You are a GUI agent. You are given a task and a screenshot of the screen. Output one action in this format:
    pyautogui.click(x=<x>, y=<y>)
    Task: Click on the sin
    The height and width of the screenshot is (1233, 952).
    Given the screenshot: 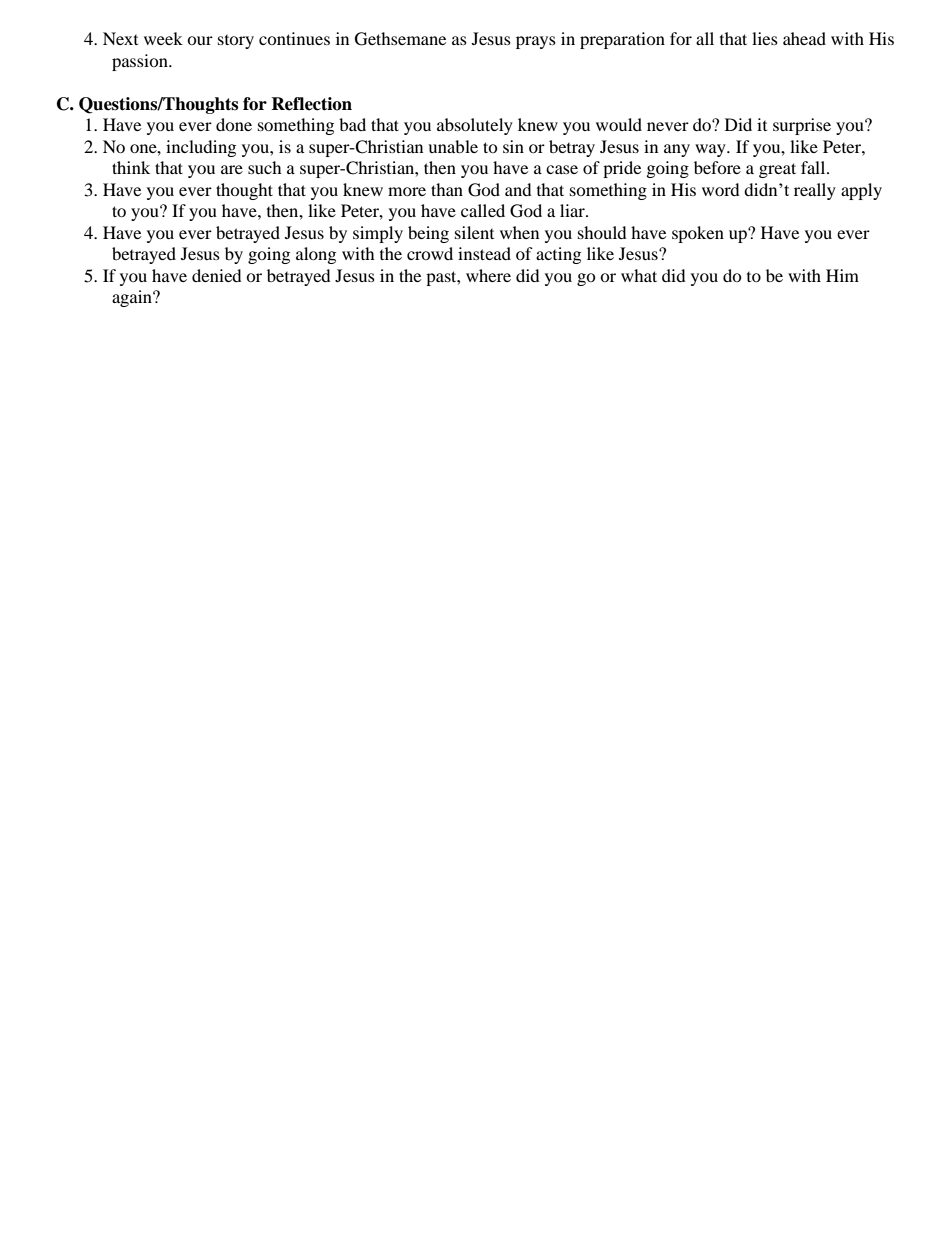 What is the action you would take?
    pyautogui.click(x=513, y=146)
